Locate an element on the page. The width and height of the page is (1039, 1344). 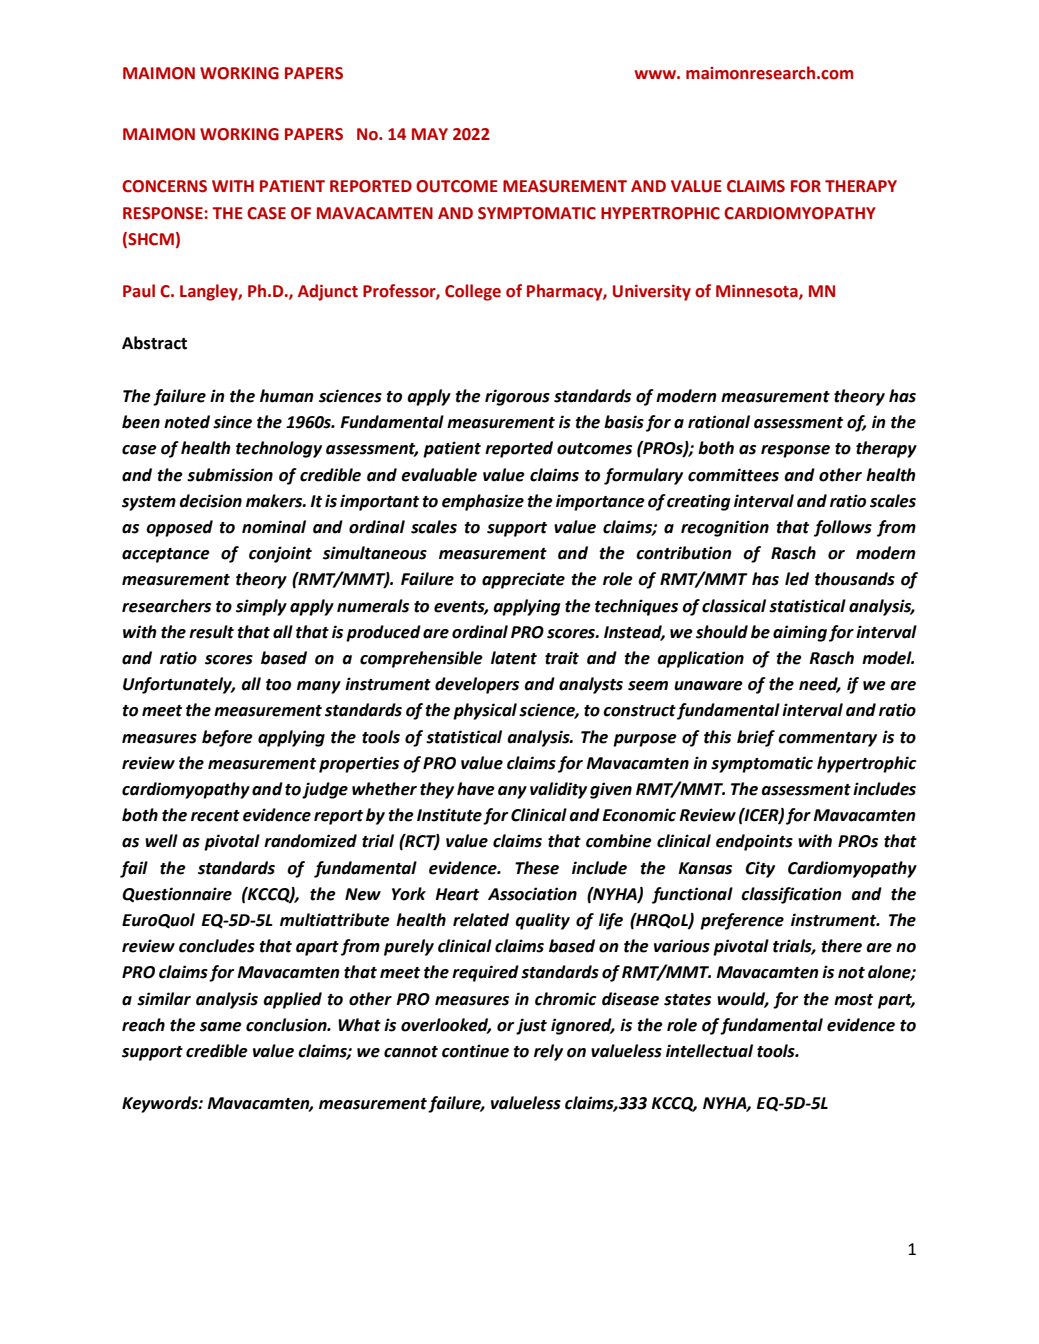
same is located at coordinates (221, 1027).
